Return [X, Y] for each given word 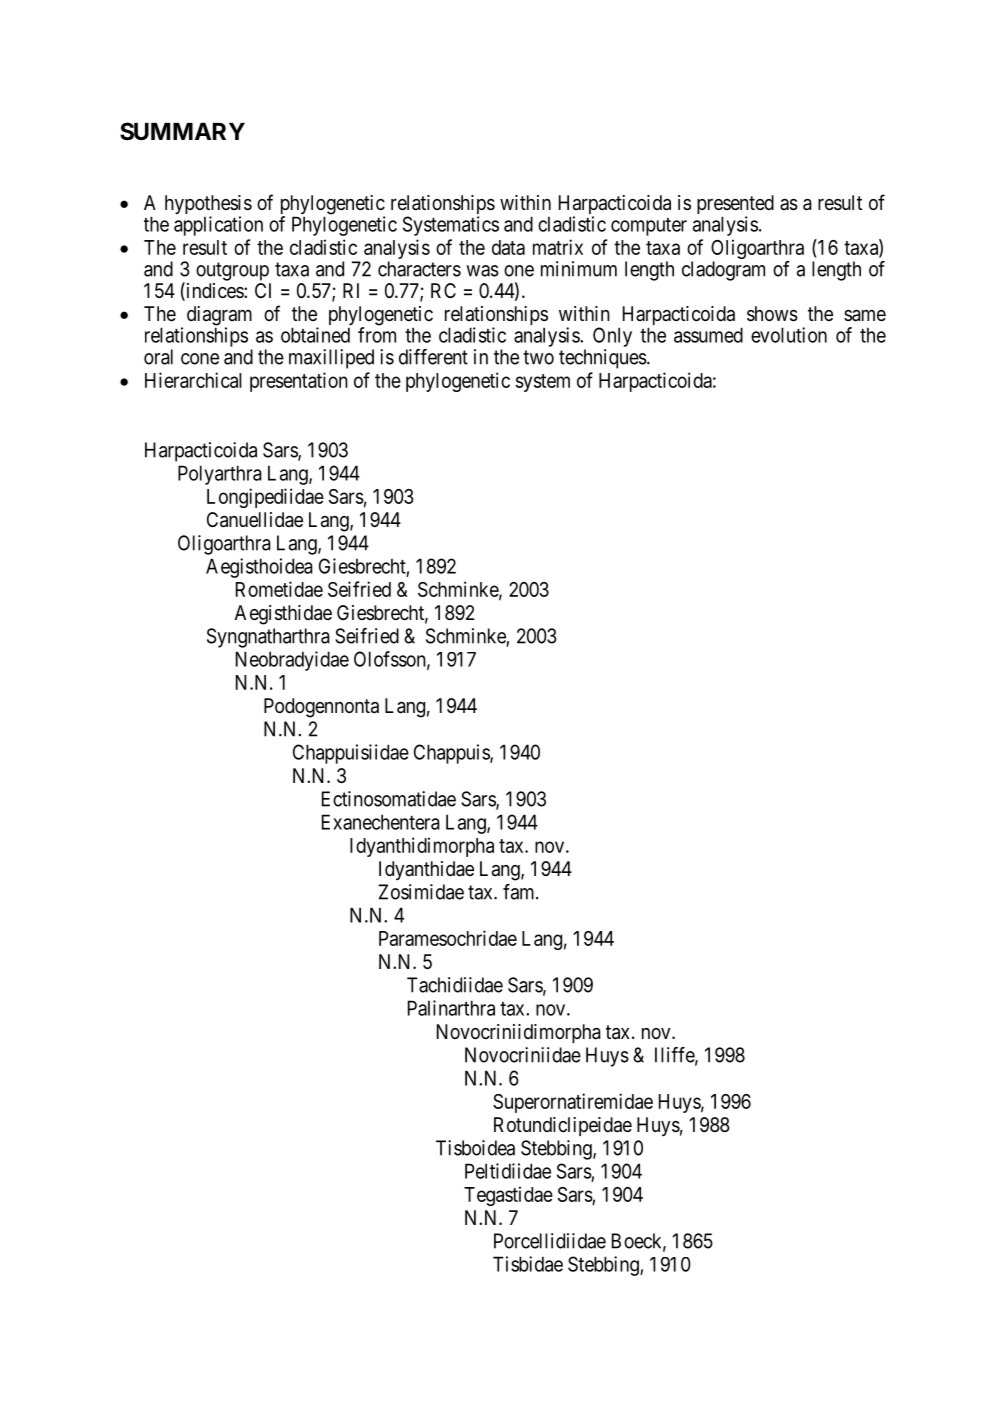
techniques [603, 359]
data [508, 247]
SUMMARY [182, 131]
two [538, 357]
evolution [789, 335]
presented [735, 206]
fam [520, 892]
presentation [299, 382]
